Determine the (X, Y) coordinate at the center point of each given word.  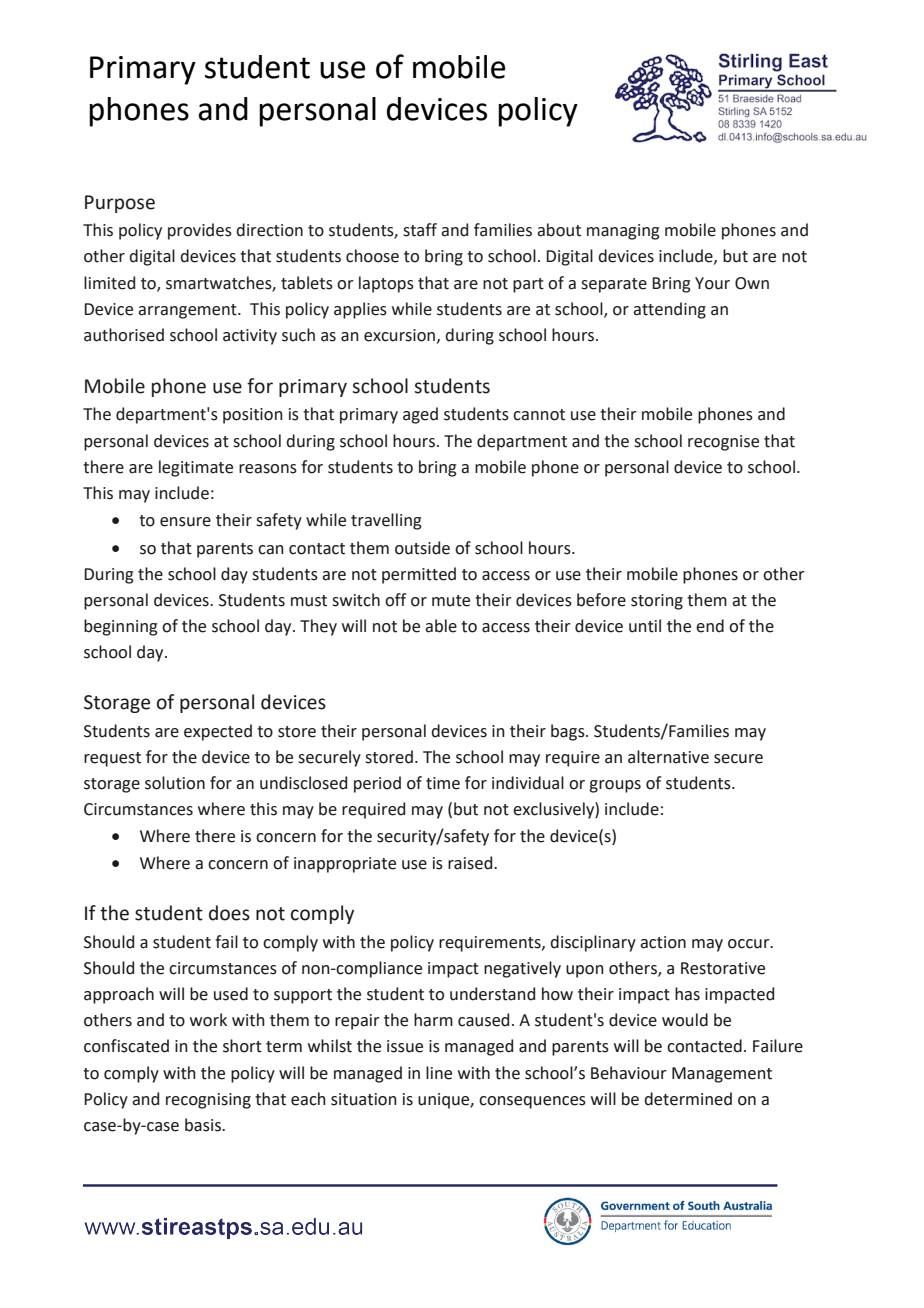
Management (722, 1075)
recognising (208, 1101)
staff (420, 230)
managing (623, 232)
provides (200, 231)
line (439, 1073)
